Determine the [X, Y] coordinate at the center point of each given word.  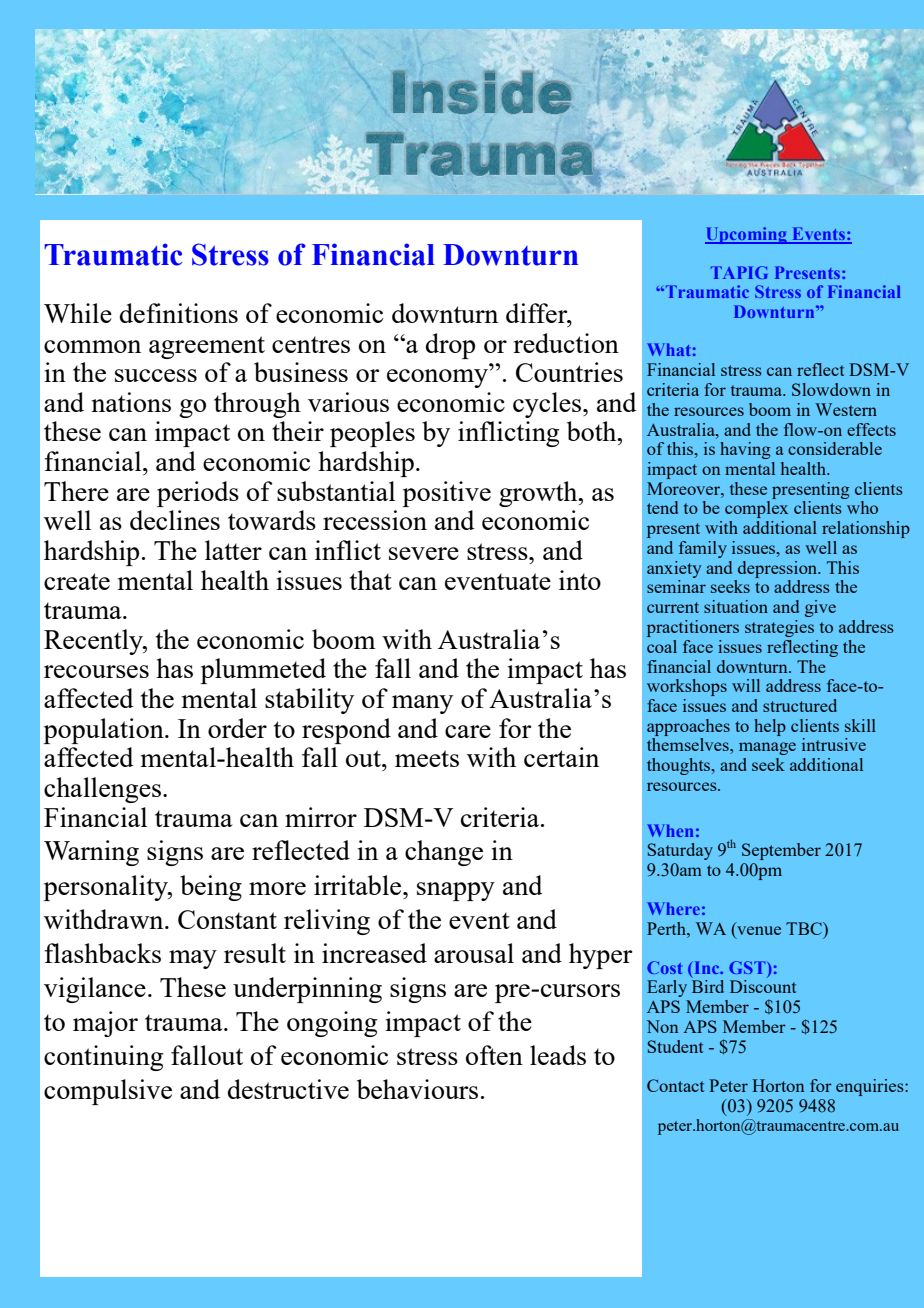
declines [175, 520]
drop [450, 346]
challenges [102, 790]
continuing [103, 1058]
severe [424, 553]
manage [767, 748]
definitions [179, 313]
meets [427, 758]
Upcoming [747, 235]
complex [756, 509]
